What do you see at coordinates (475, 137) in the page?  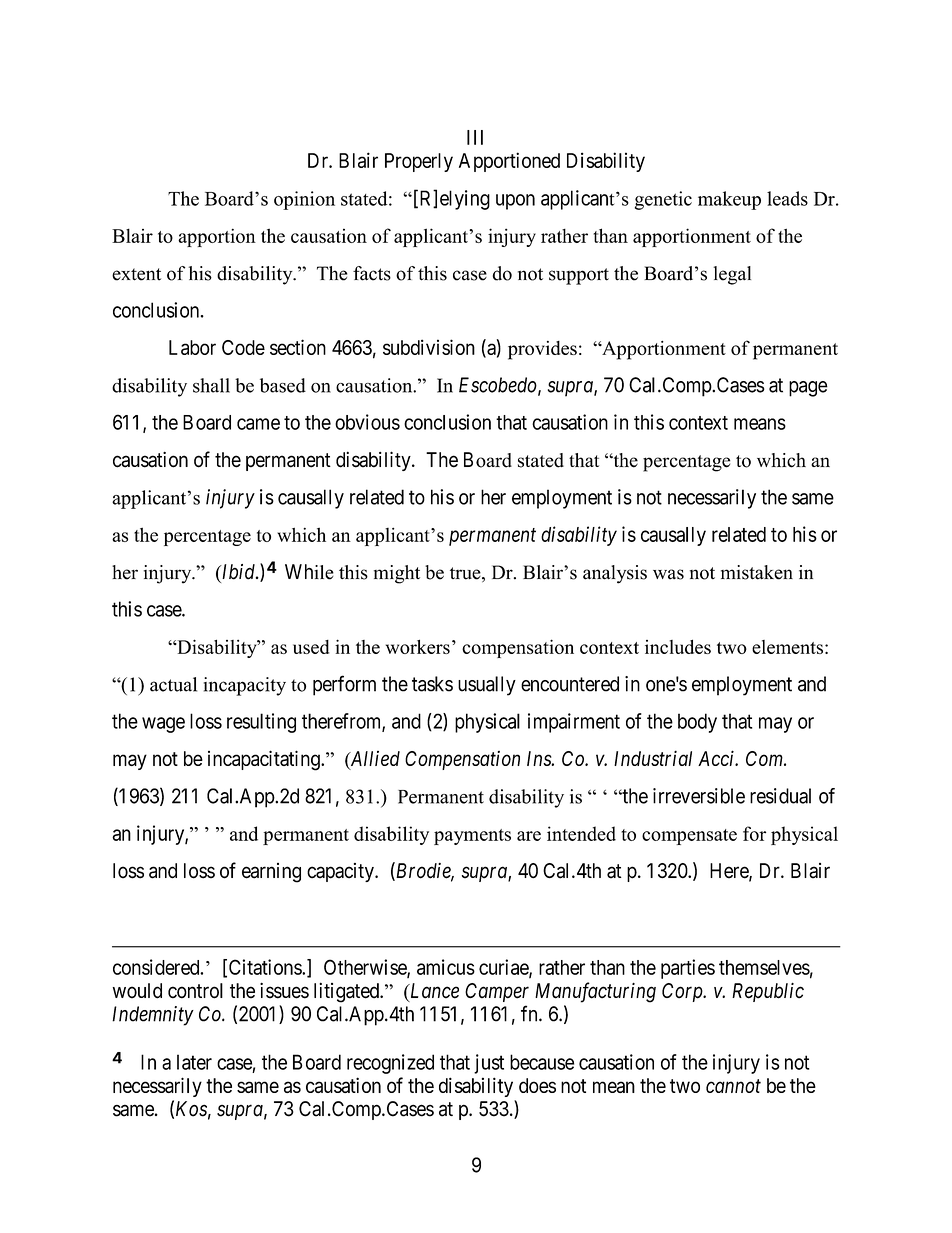 I see `III` at bounding box center [475, 137].
